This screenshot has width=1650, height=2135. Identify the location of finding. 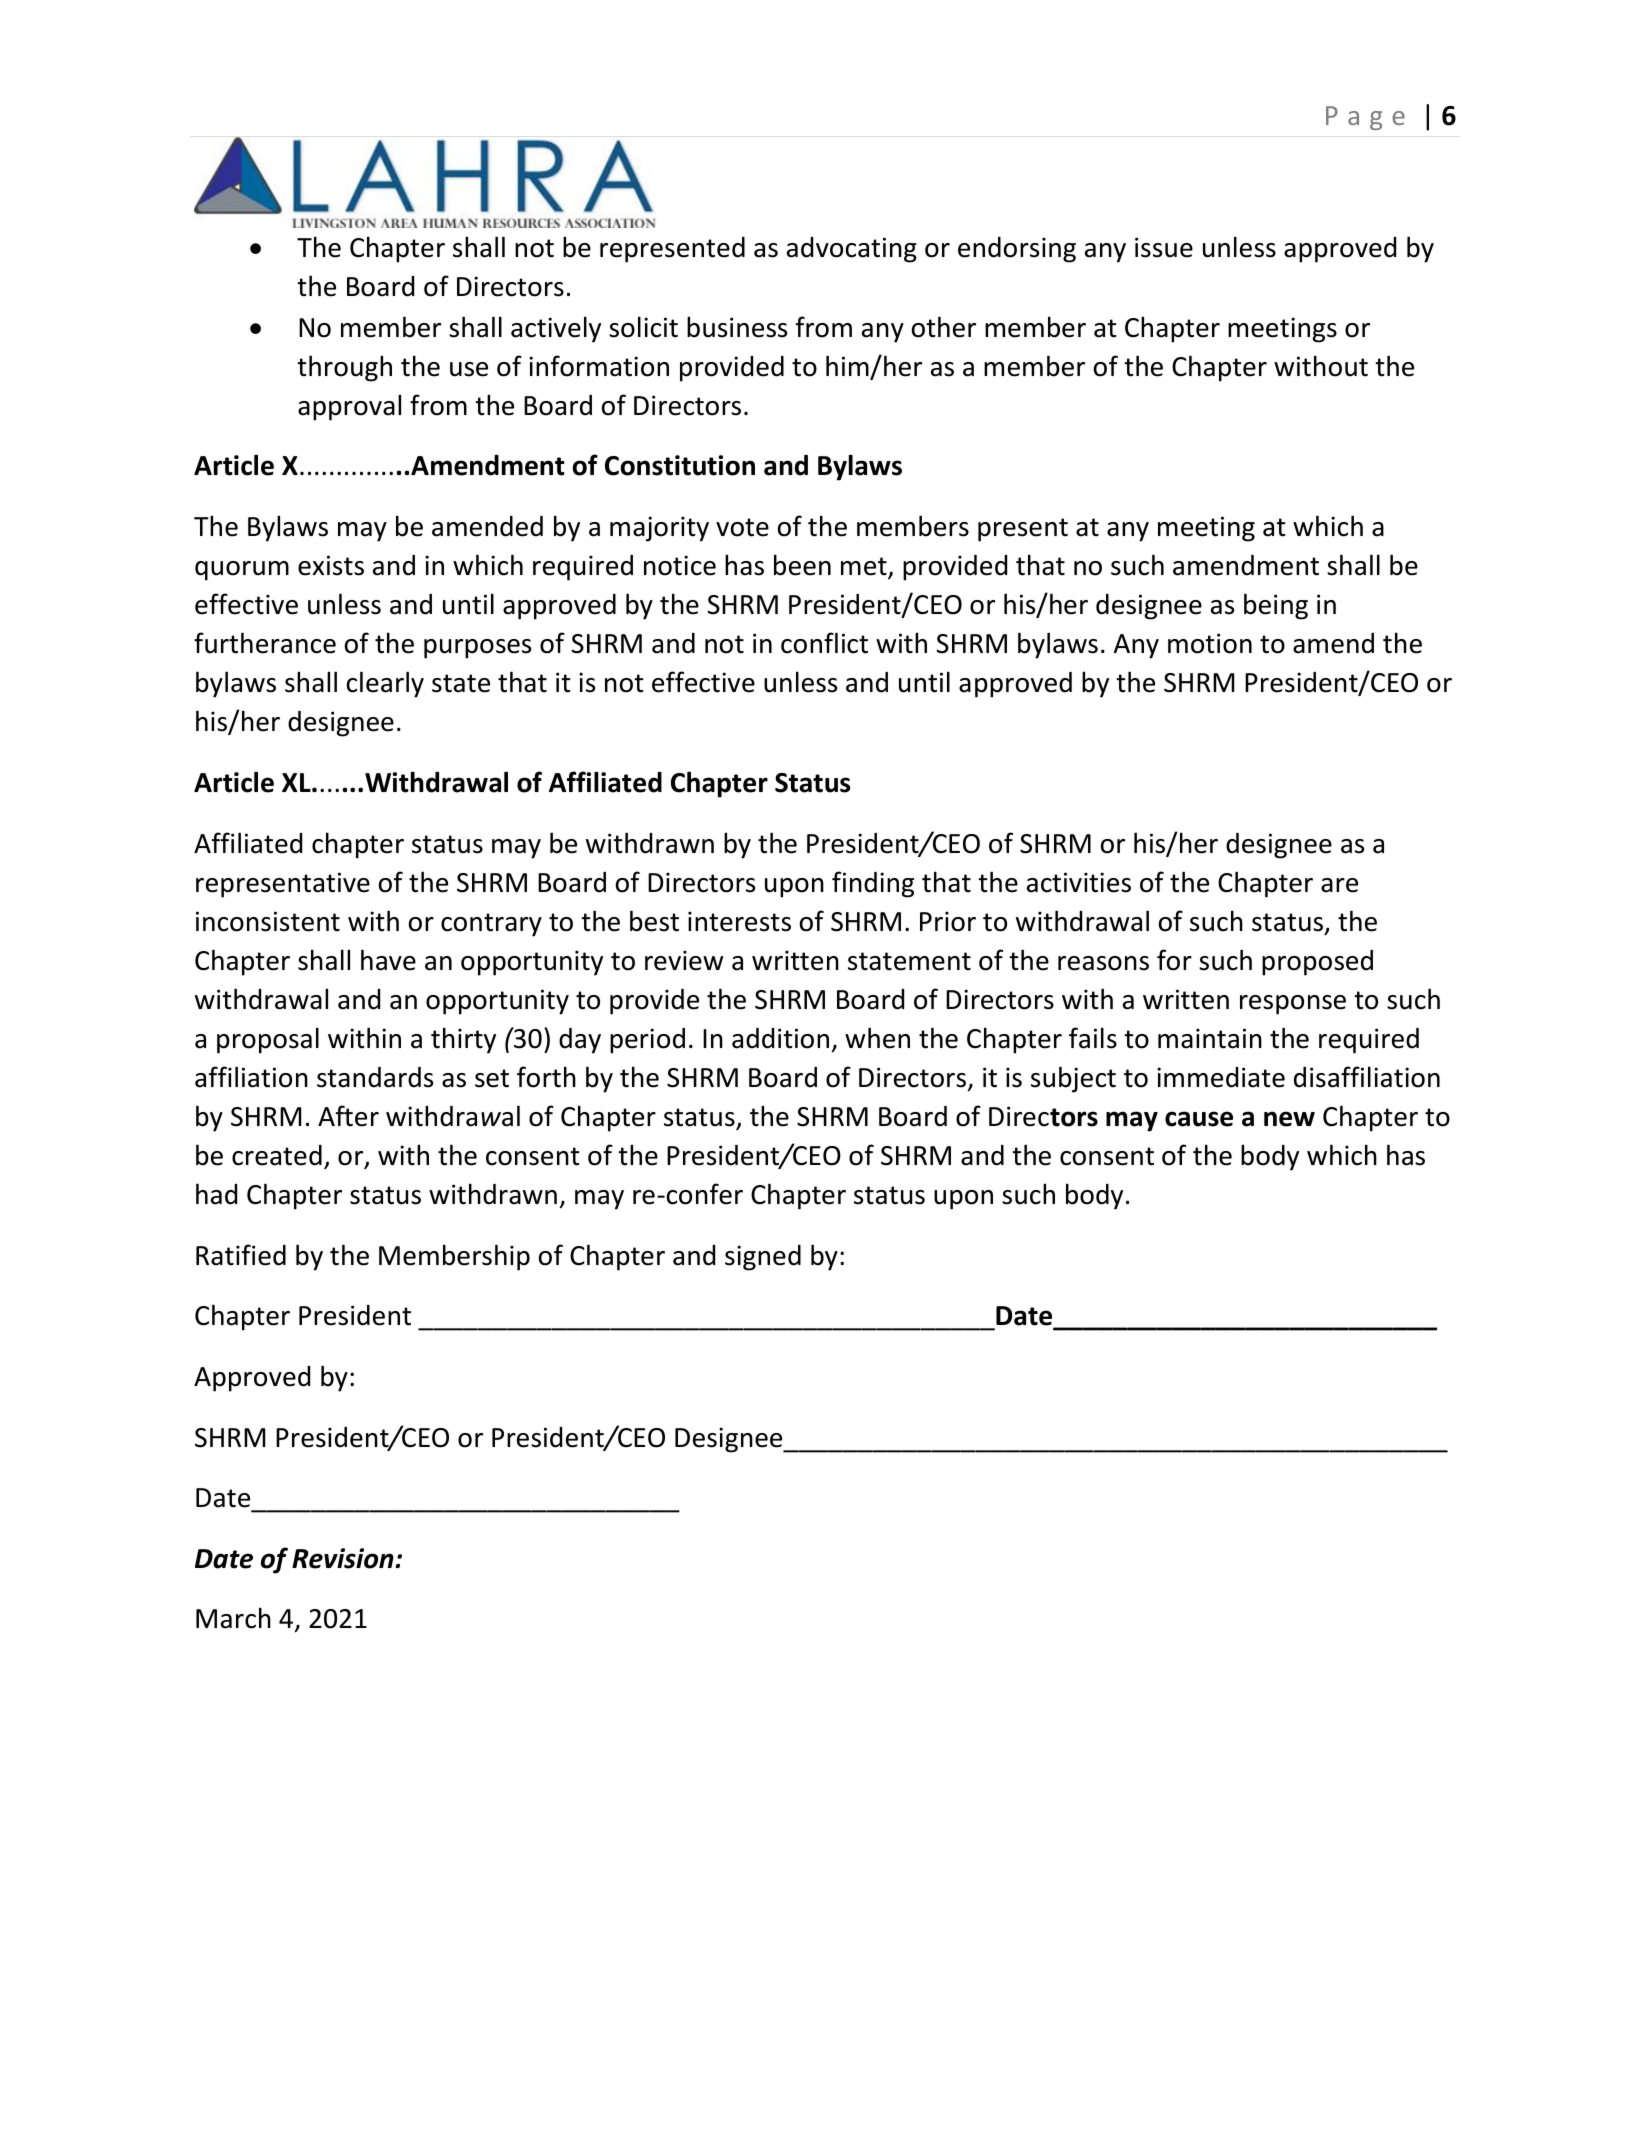
(873, 884).
